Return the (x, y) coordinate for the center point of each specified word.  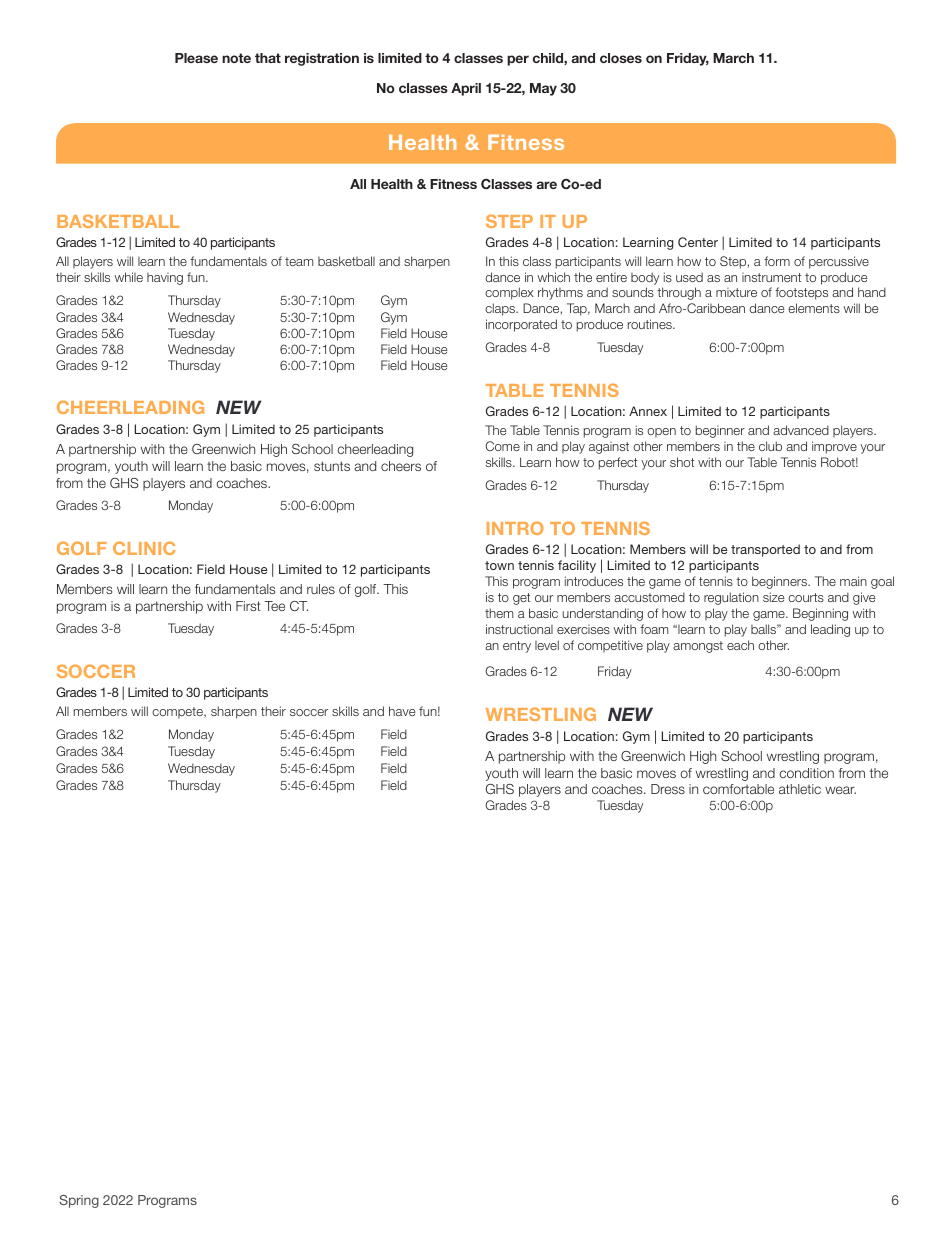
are (547, 185)
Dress (668, 789)
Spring (79, 1201)
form (777, 261)
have (402, 711)
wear (840, 790)
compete (178, 713)
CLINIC (144, 548)
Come (503, 446)
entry (517, 647)
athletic (800, 789)
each (740, 645)
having (165, 279)
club (770, 446)
